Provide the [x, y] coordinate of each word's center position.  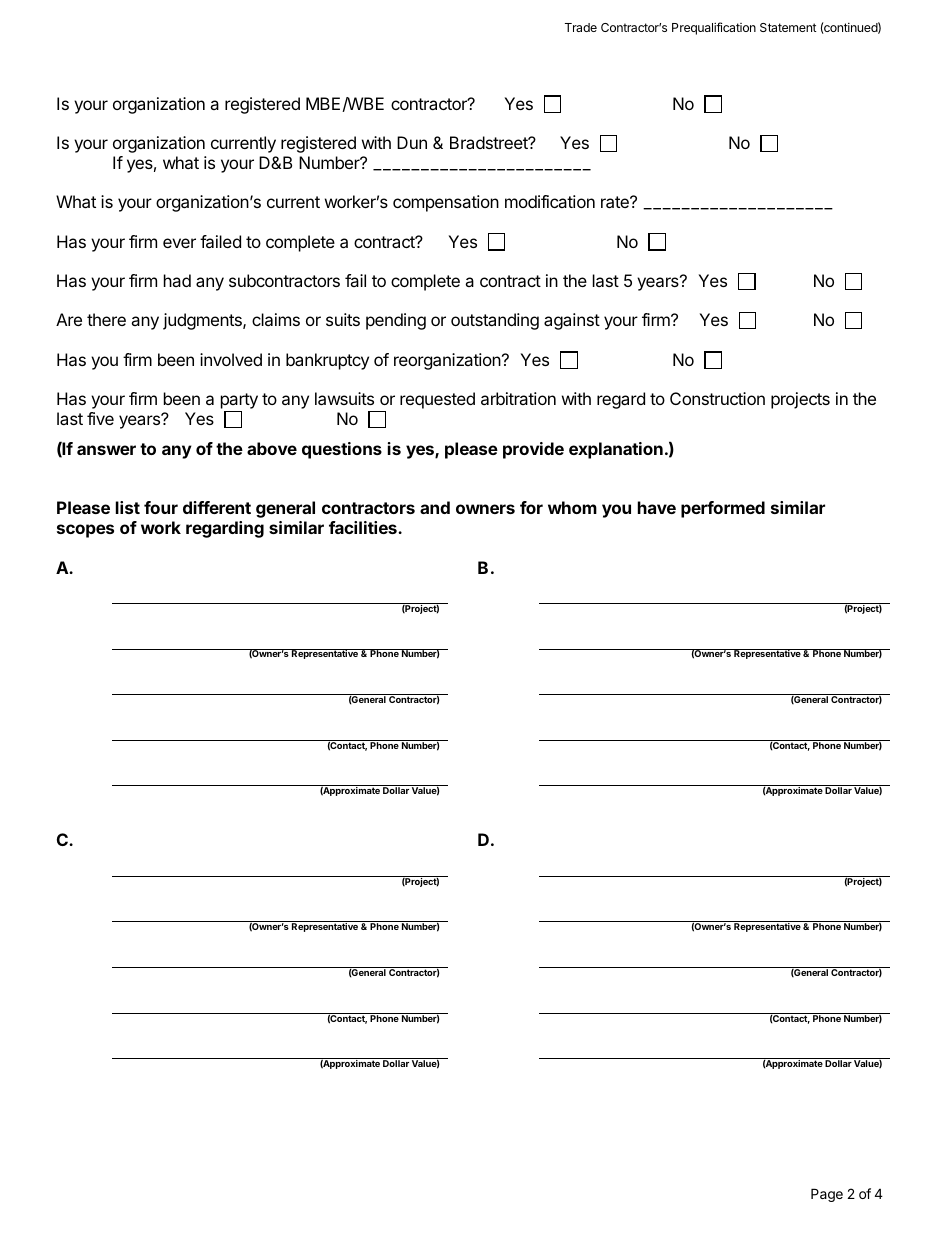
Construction [717, 398]
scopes [85, 531]
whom [572, 507]
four [161, 507]
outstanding [495, 321]
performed [723, 509]
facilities [364, 527]
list [128, 507]
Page [827, 1195]
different [217, 507]
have [657, 507]
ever [179, 243]
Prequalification [714, 28]
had [177, 280]
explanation [616, 450]
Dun [412, 142]
